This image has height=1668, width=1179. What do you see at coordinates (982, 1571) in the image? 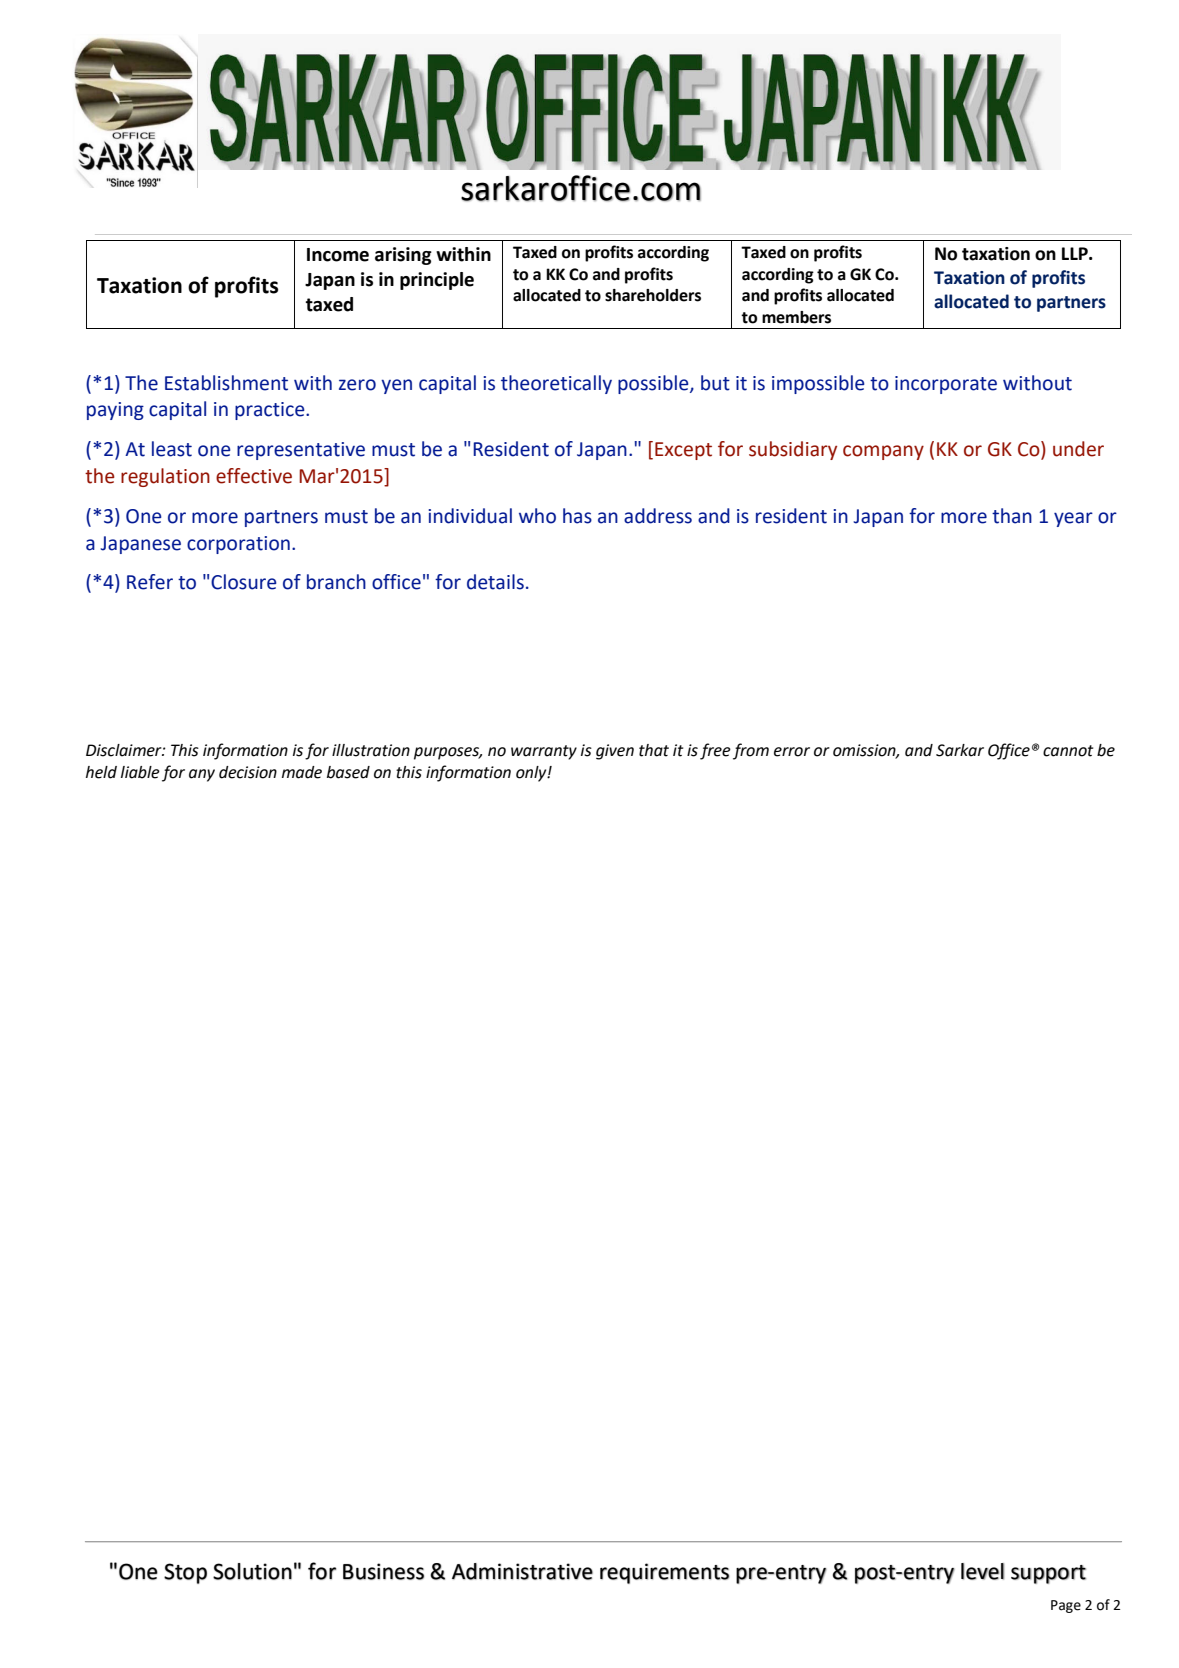
I see `level` at bounding box center [982, 1571].
